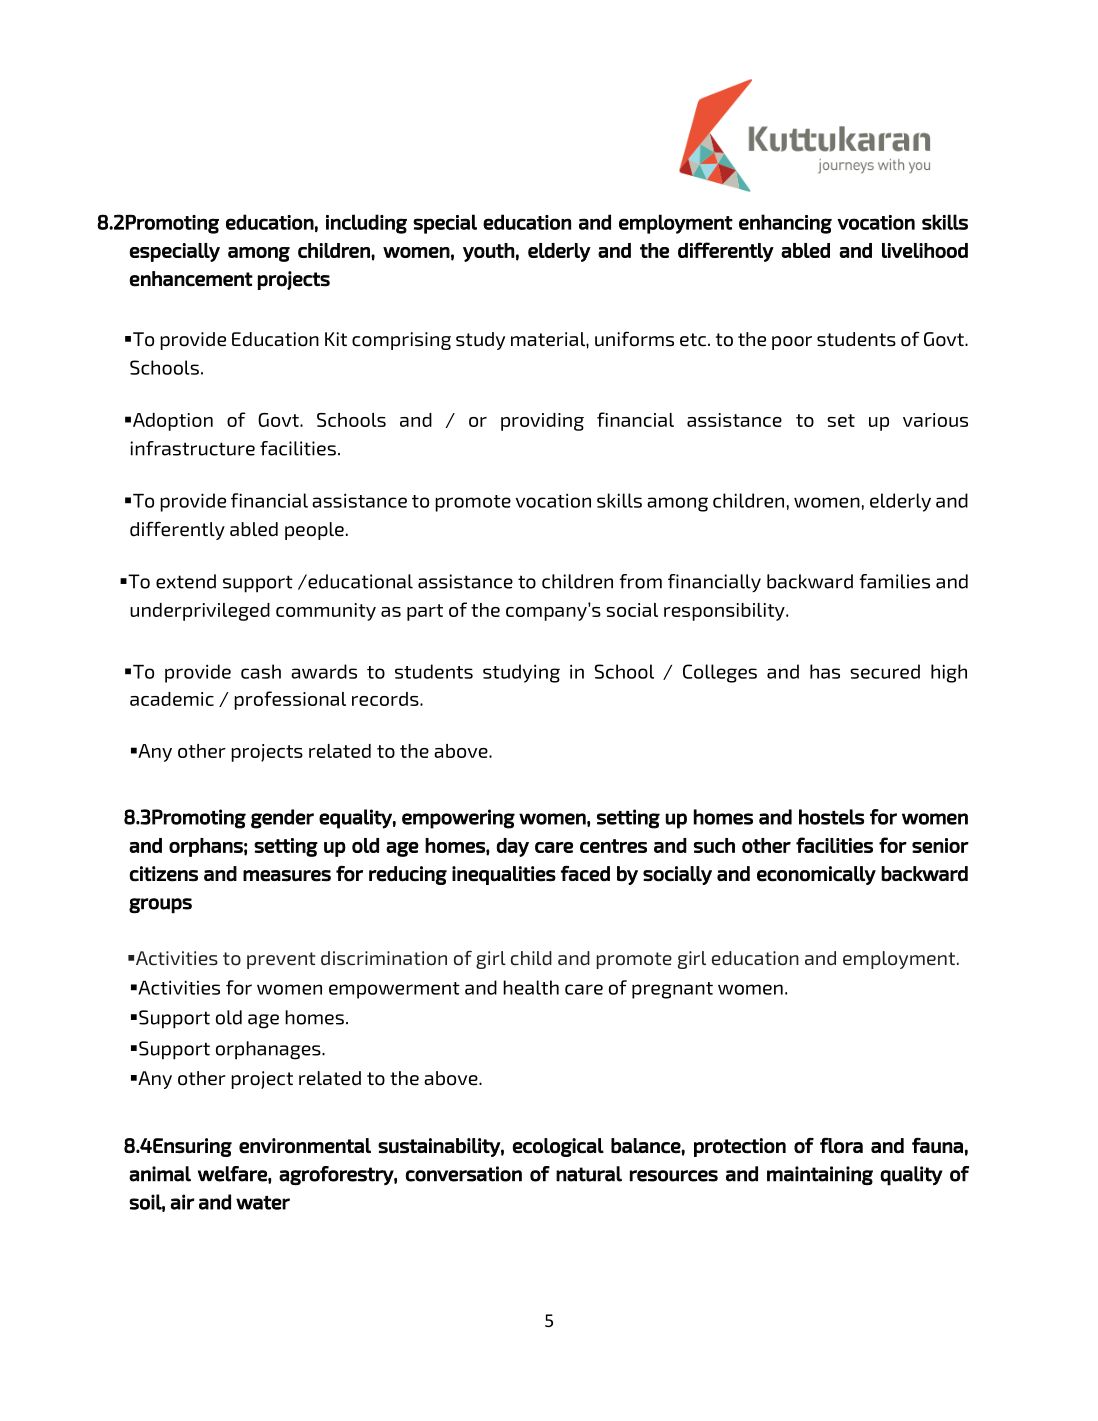 This document has width=1098, height=1421. What do you see at coordinates (488, 252) in the document?
I see `youth` at bounding box center [488, 252].
